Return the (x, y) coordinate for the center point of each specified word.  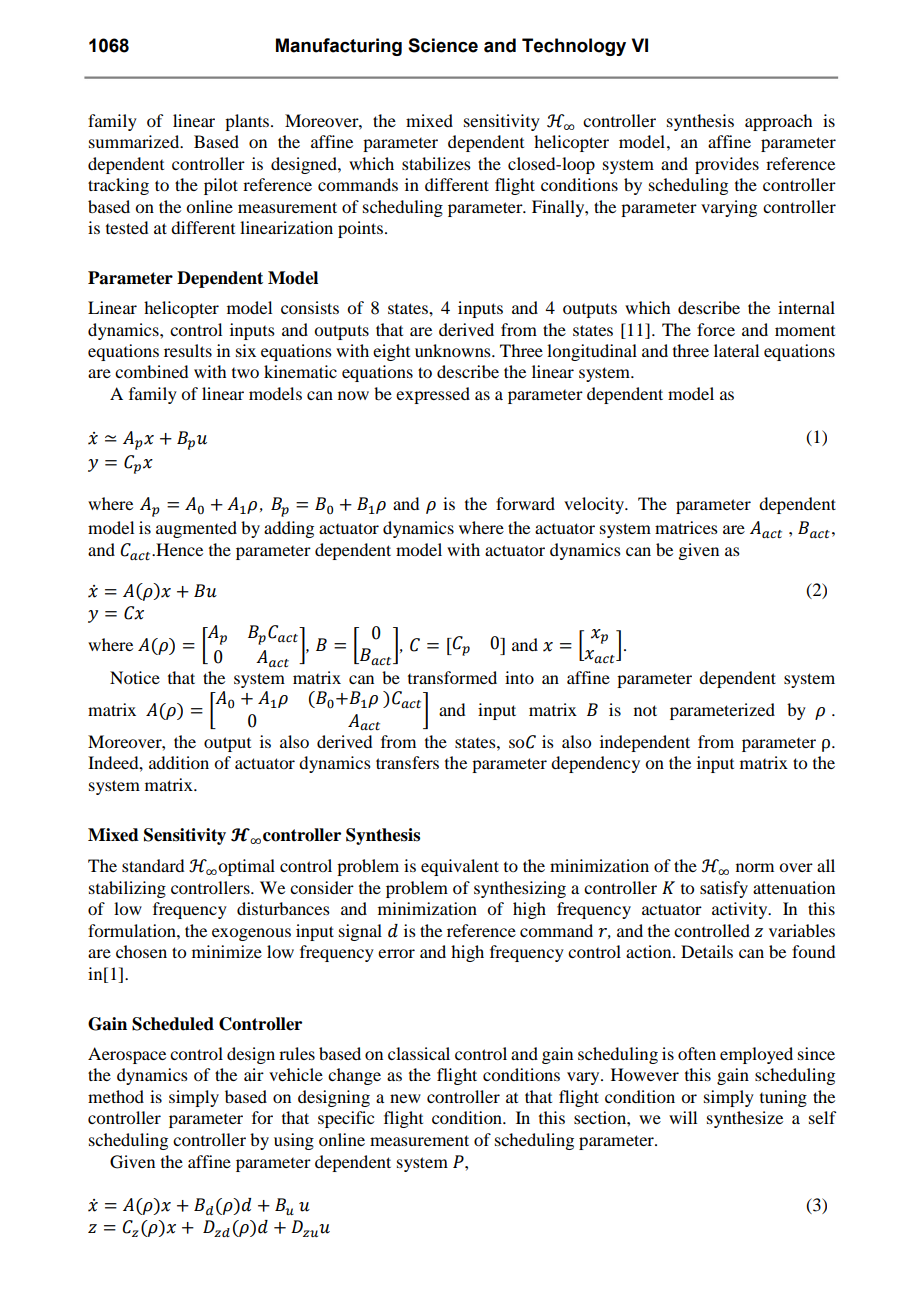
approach (778, 122)
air (254, 1074)
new (405, 1098)
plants (248, 122)
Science (443, 45)
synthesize (745, 1119)
